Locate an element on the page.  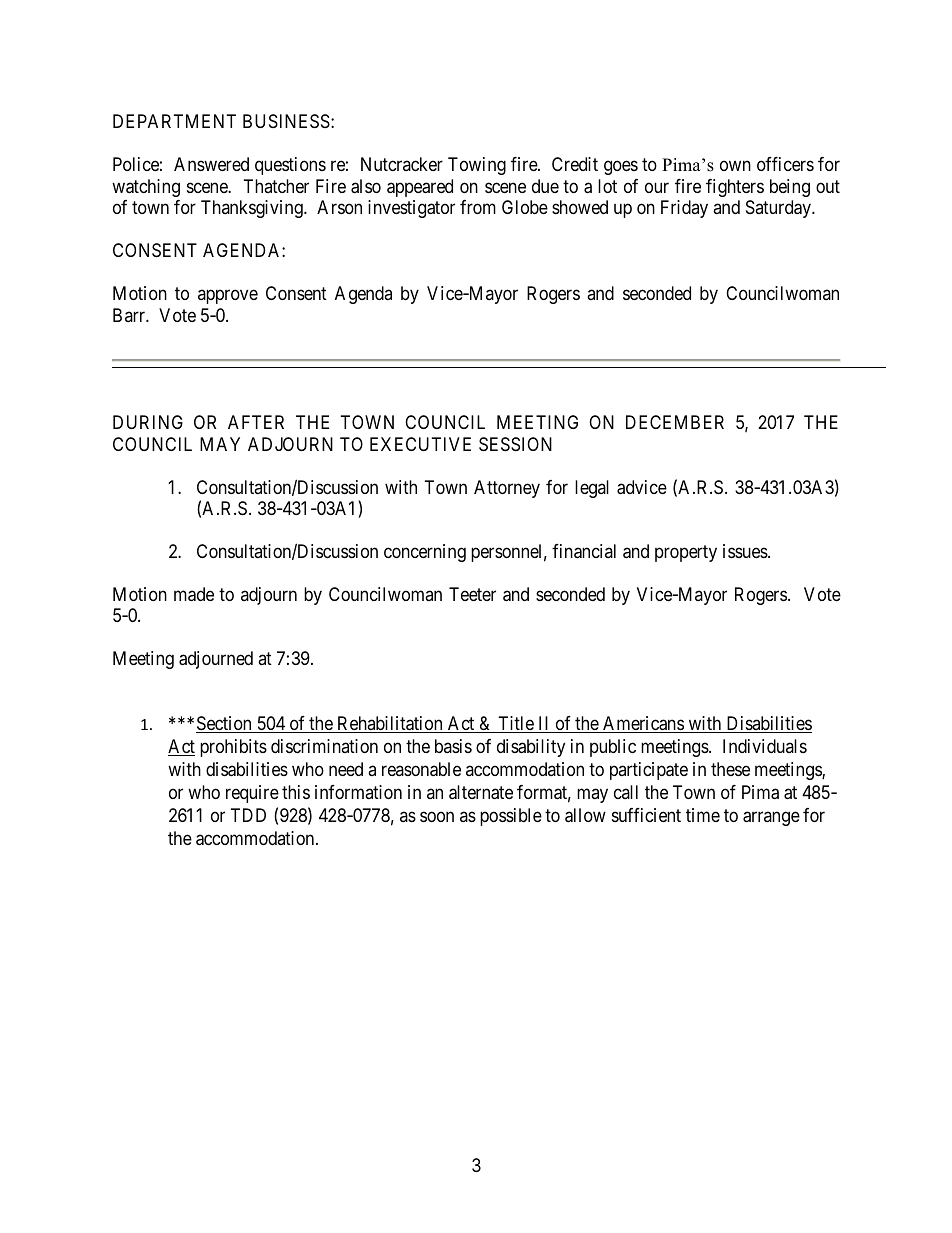
officers is located at coordinates (785, 164).
